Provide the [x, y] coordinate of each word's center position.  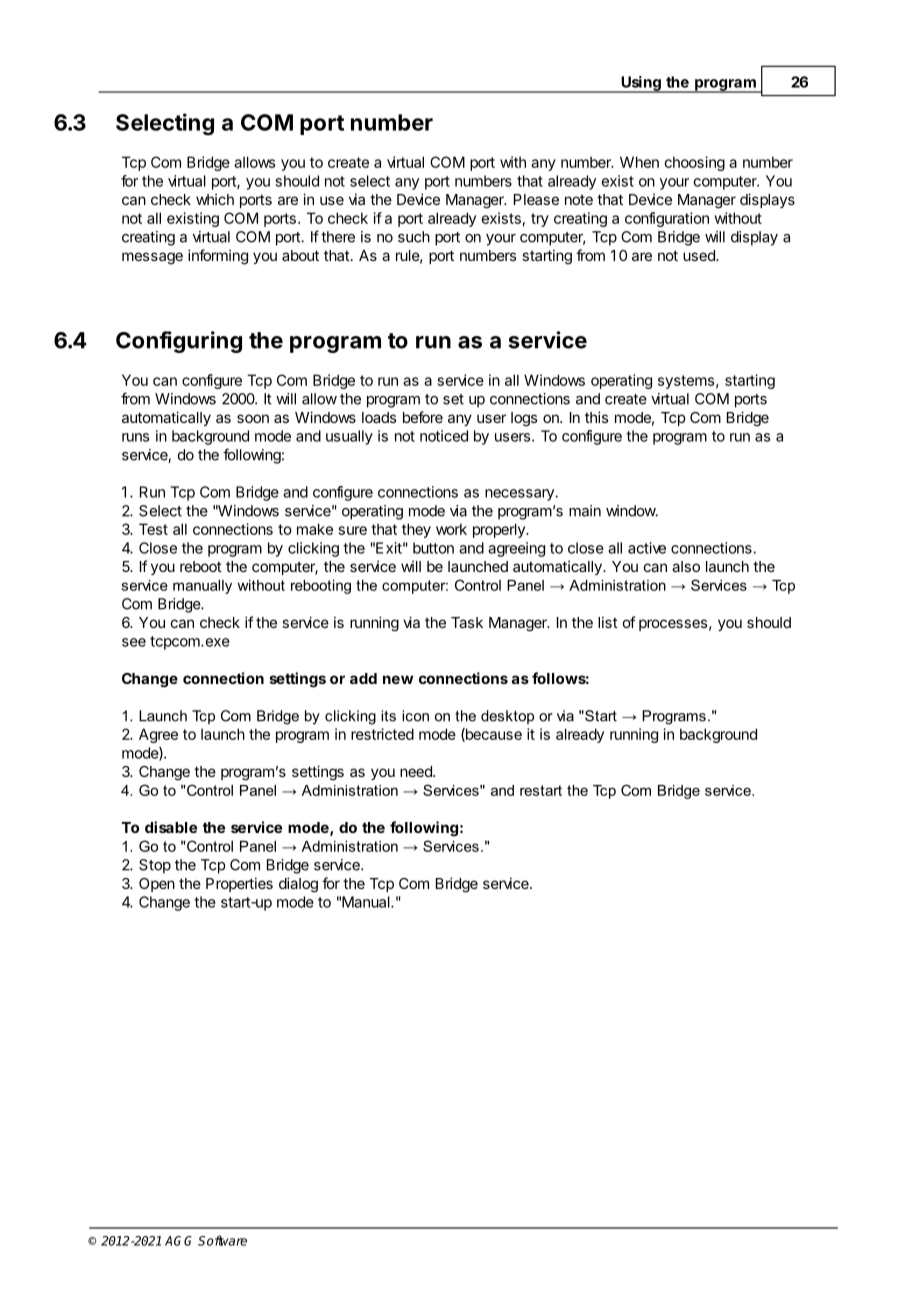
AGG [178, 1241]
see [134, 642]
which [215, 199]
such [414, 237]
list [608, 622]
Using [641, 84]
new [398, 679]
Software [222, 1240]
